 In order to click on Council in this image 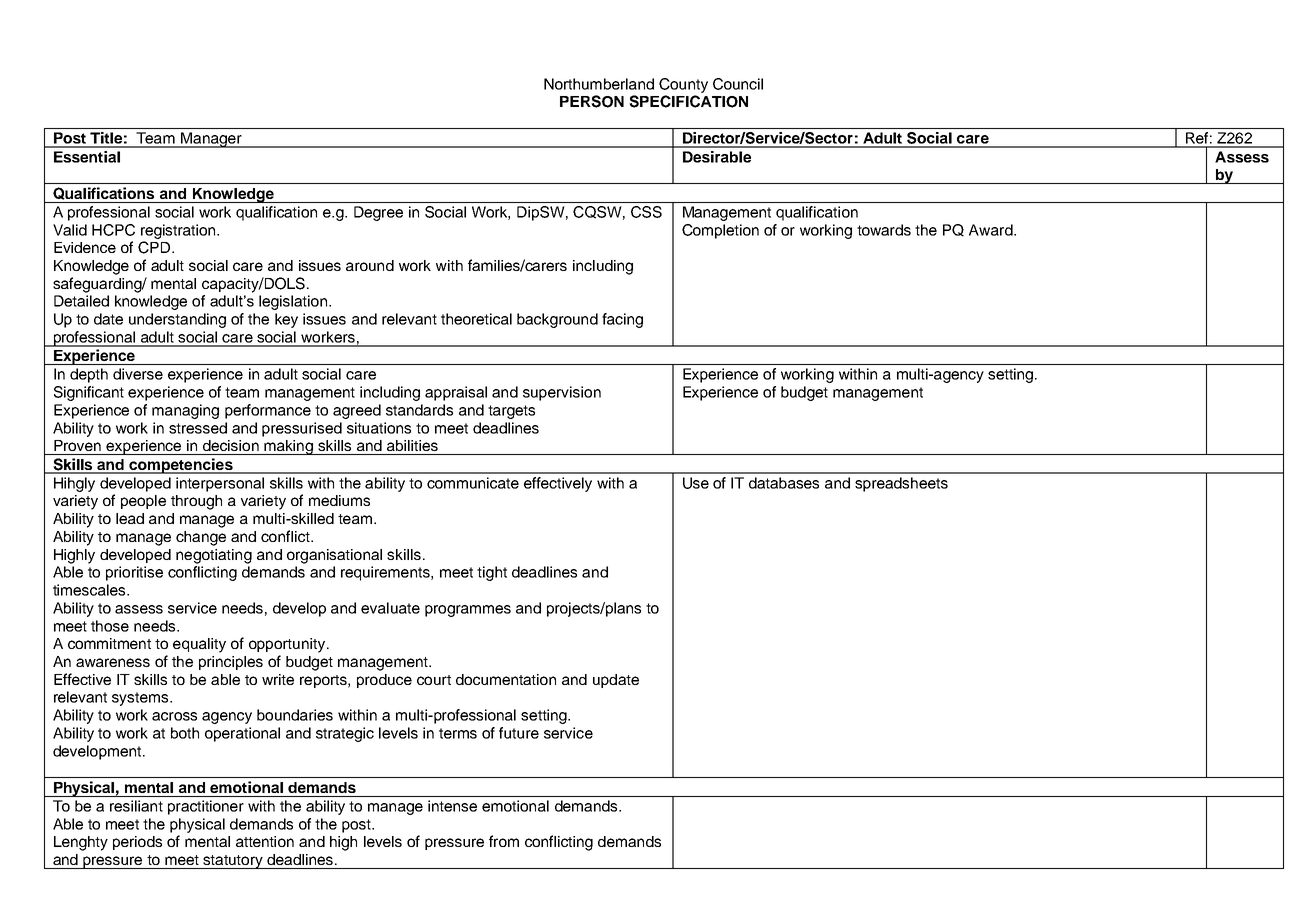, I will do `click(738, 84)`.
